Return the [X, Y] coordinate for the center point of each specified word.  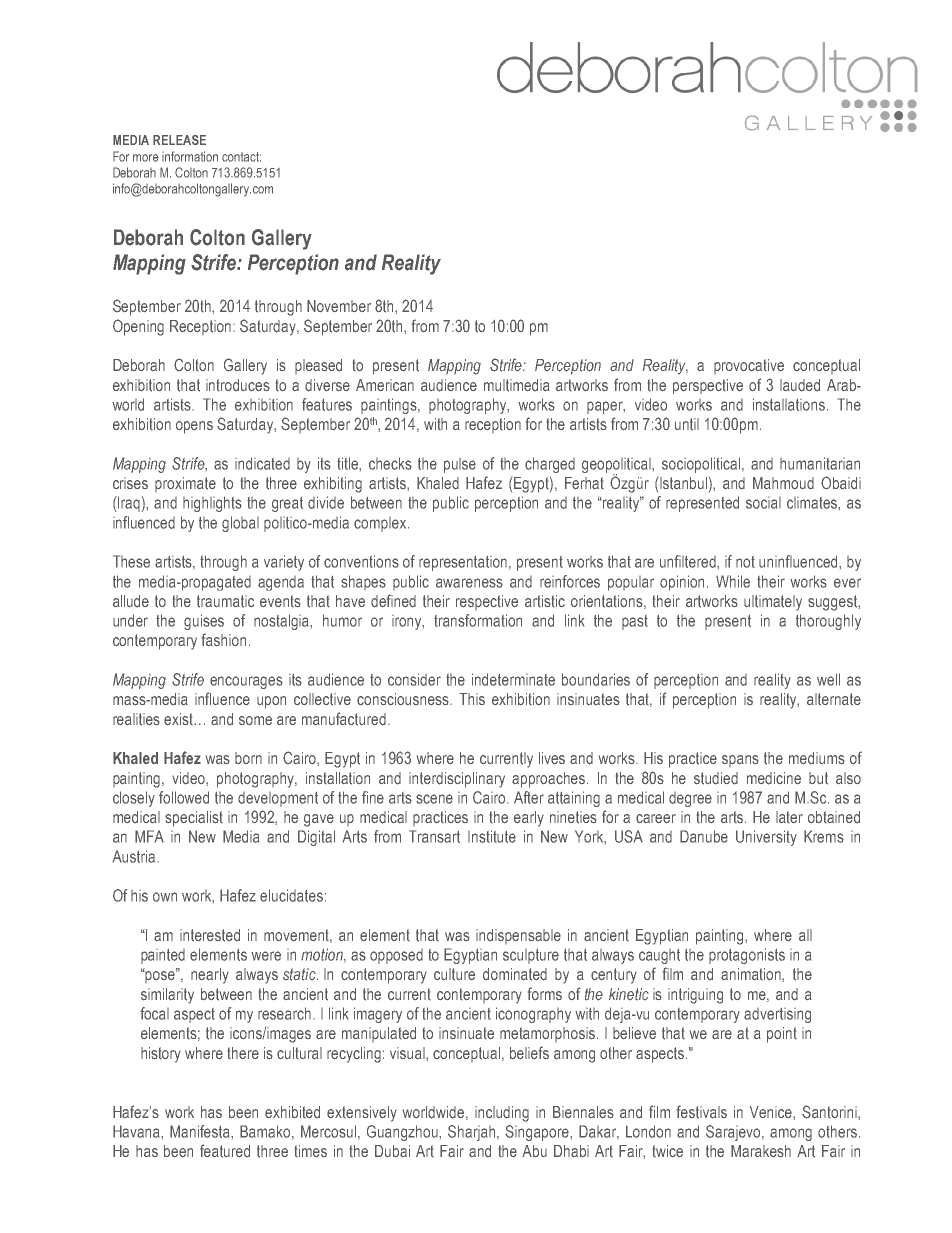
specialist [194, 819]
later [789, 817]
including [502, 1114]
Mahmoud [783, 483]
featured [225, 1151]
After [529, 797]
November [339, 306]
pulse [460, 465]
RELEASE [179, 140]
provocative [749, 366]
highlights [212, 504]
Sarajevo [734, 1133]
